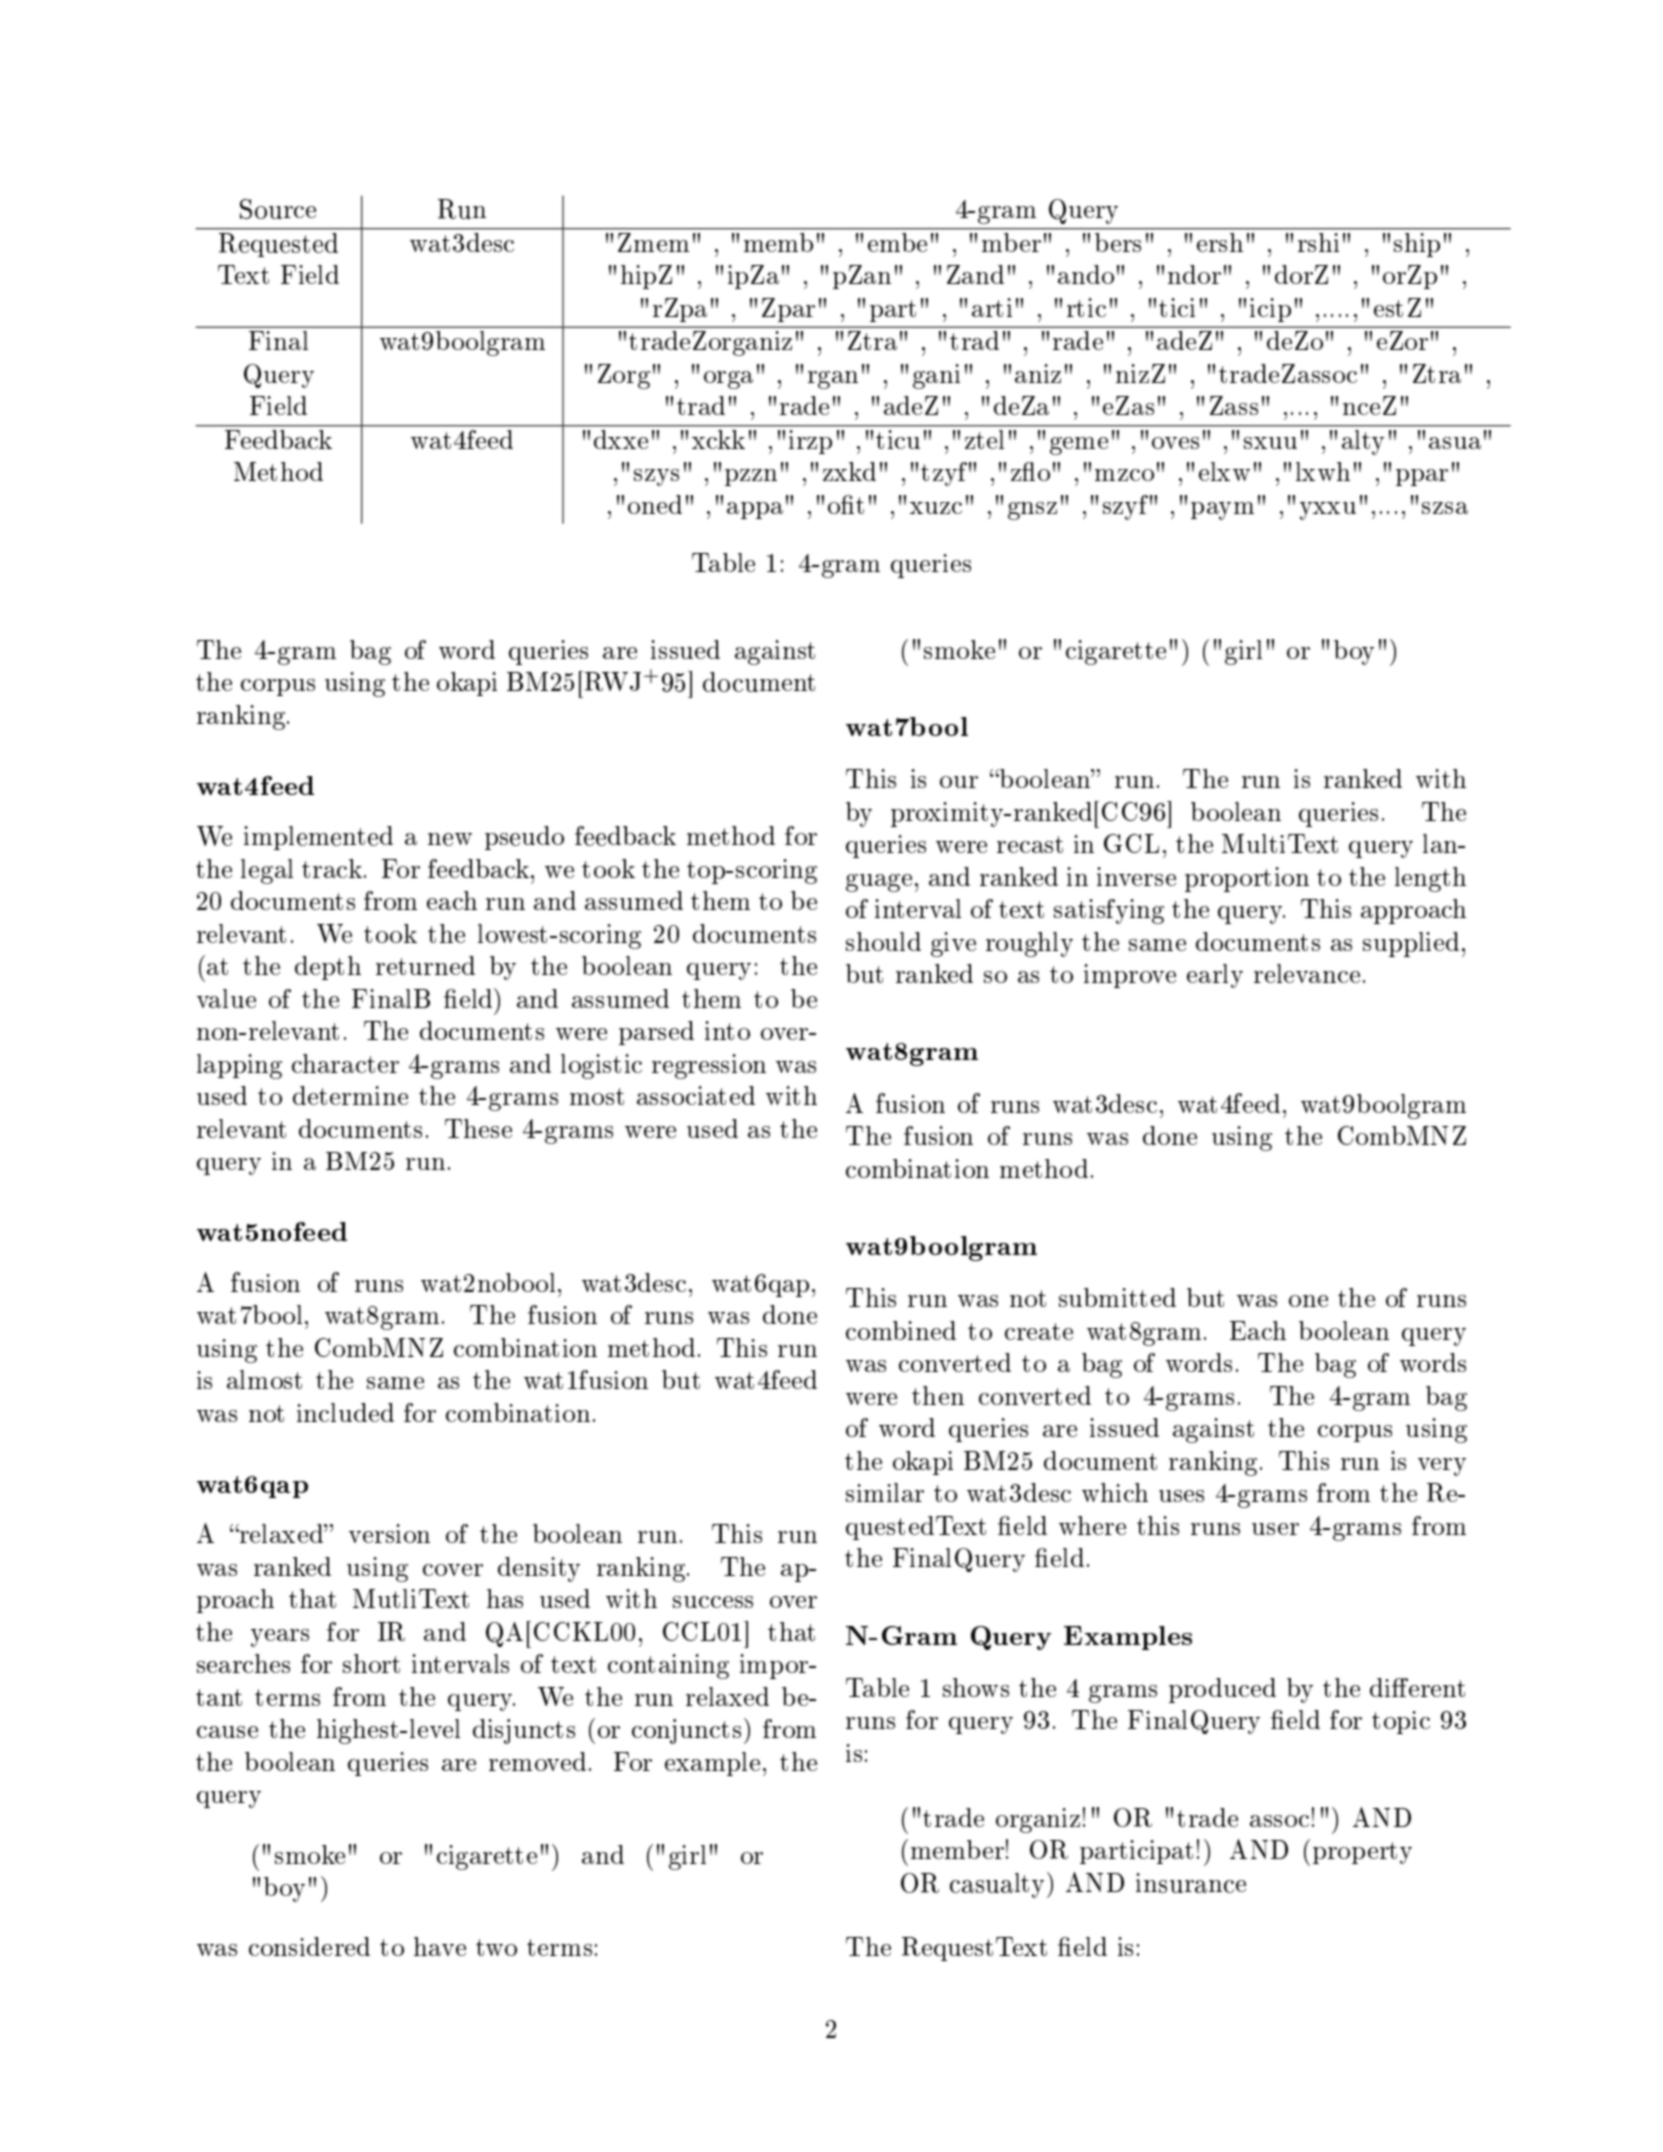 This page has height=2152, width=1663. Describe the element at coordinates (1417, 245) in the page. I see `ship` at that location.
